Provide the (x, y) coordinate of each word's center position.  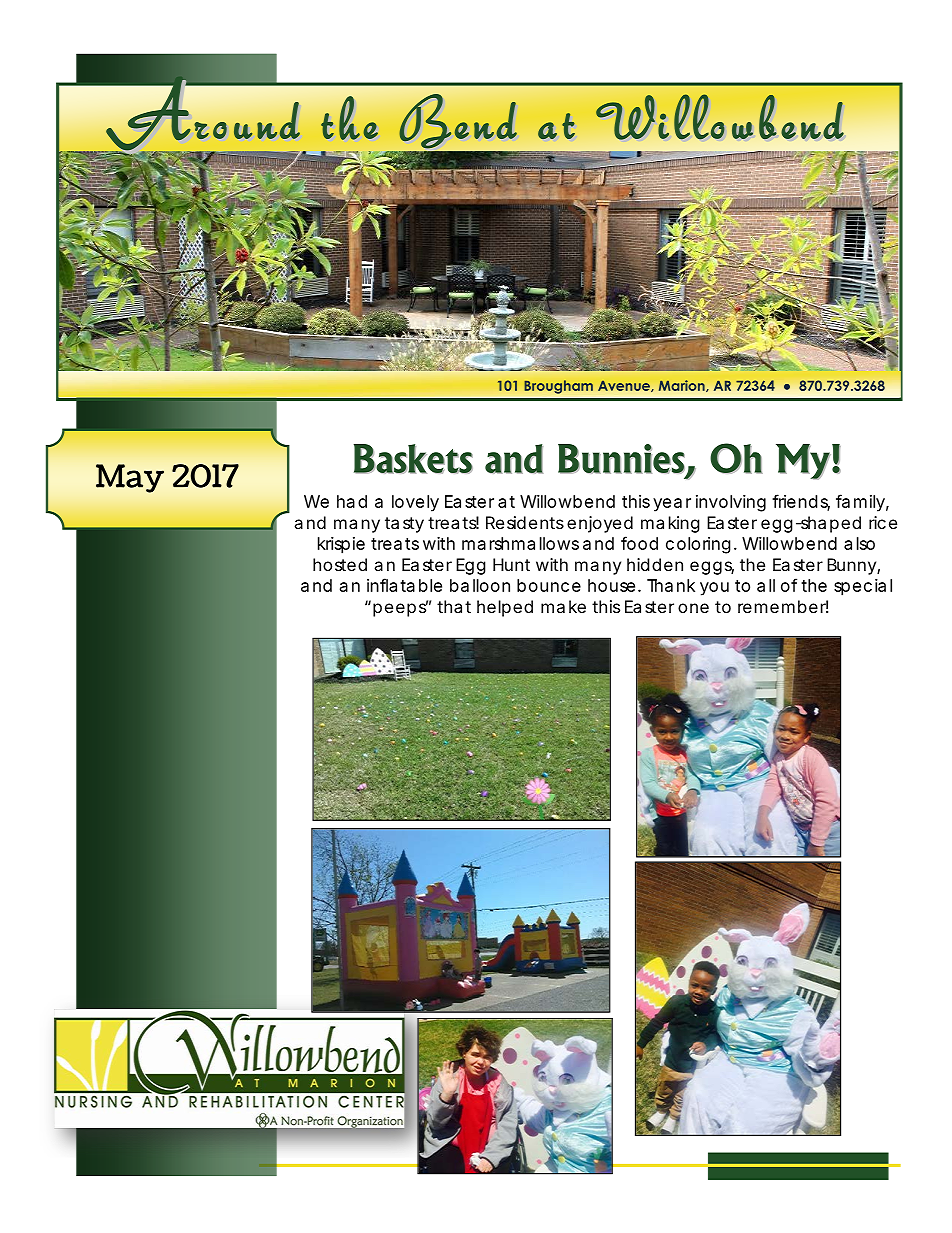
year (672, 505)
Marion (683, 386)
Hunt (511, 564)
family (860, 503)
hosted (340, 564)
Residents (525, 522)
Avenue (625, 386)
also (859, 543)
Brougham (558, 387)
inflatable (404, 585)
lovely (415, 503)
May (130, 478)
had (352, 501)
